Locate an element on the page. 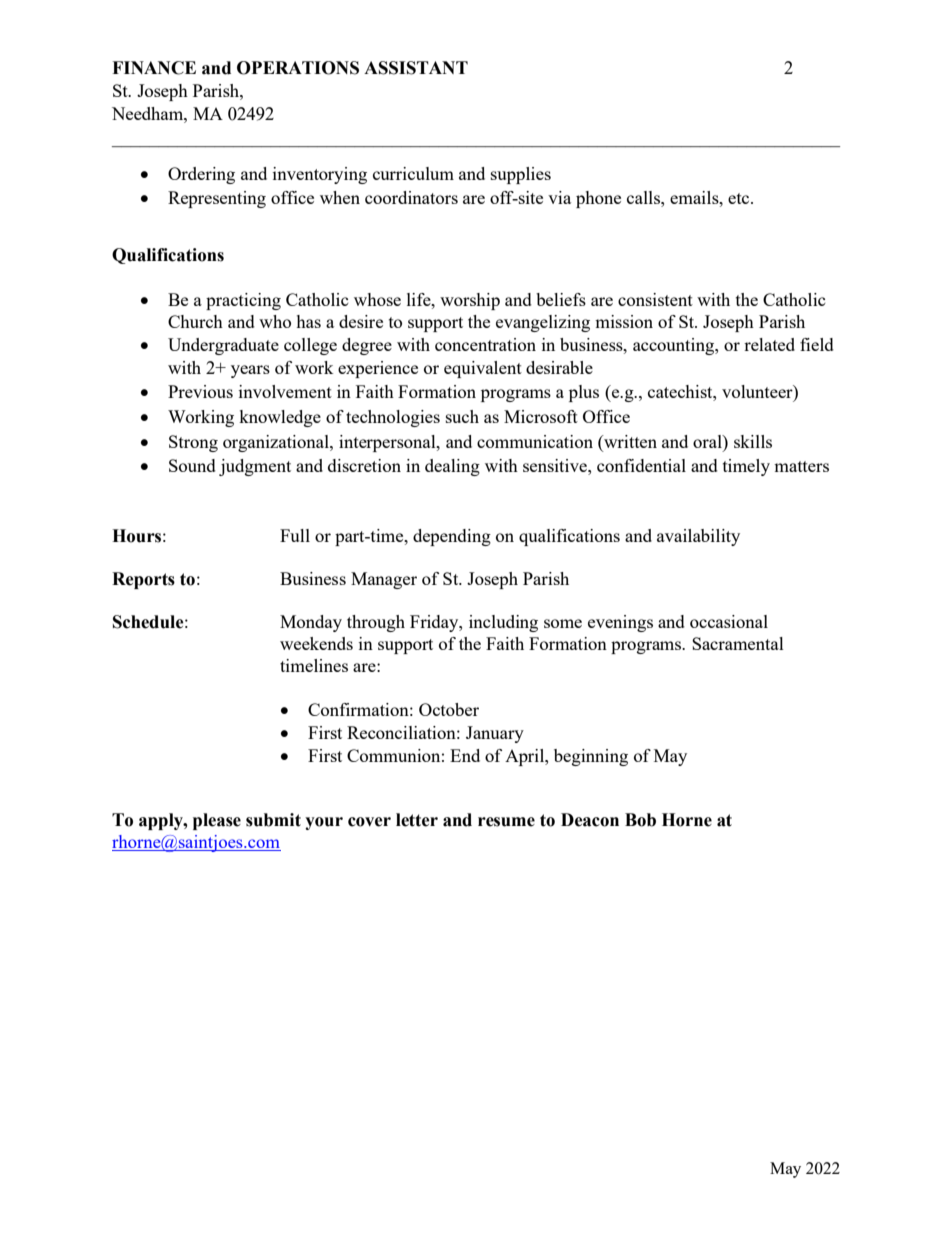 Image resolution: width=952 pixels, height=1233 pixels. skills is located at coordinates (753, 441).
